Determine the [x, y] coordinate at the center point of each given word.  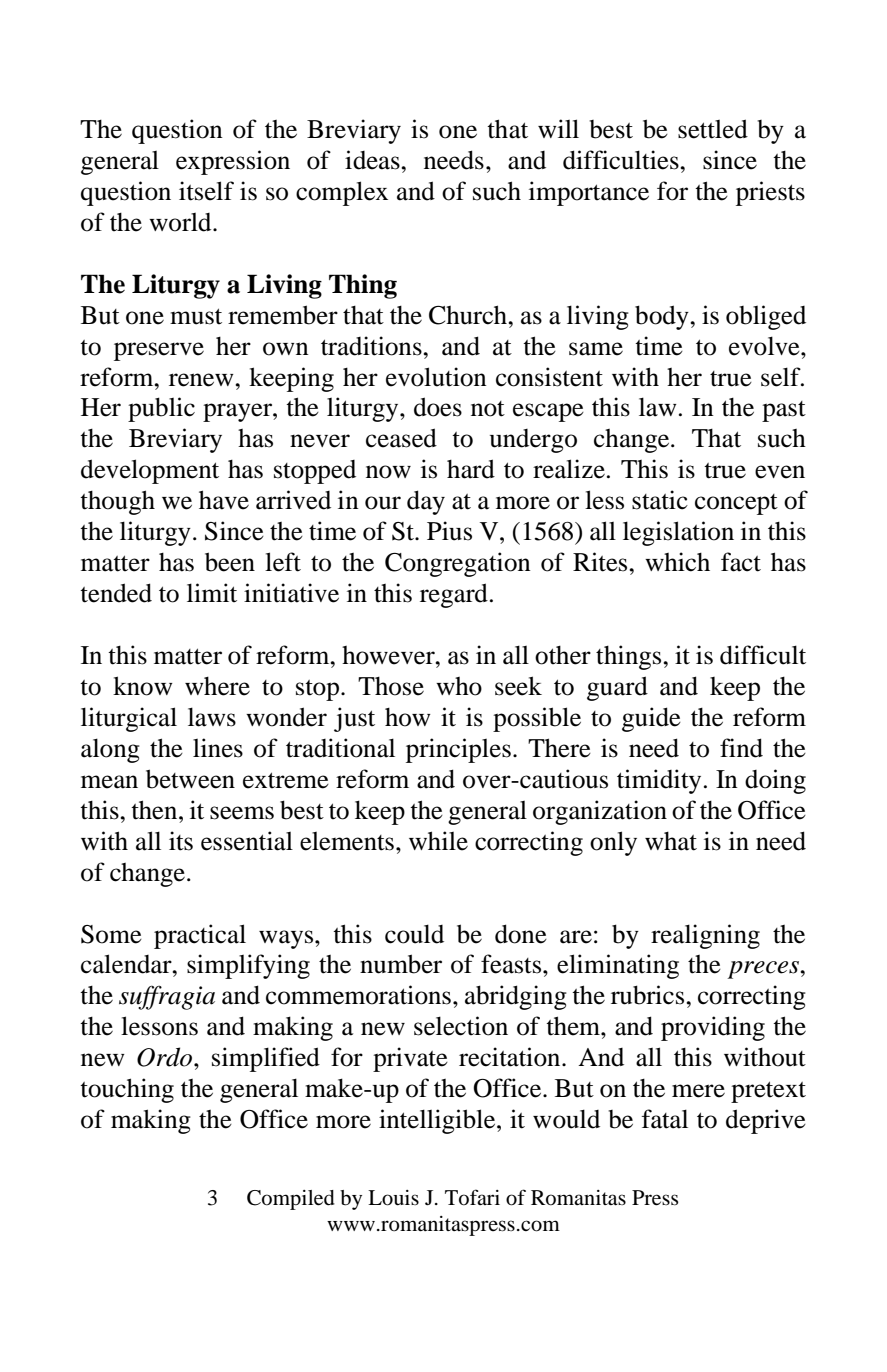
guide [651, 719]
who [459, 686]
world [181, 222]
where [217, 686]
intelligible [438, 1121]
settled [713, 129]
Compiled [291, 1200]
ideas [373, 160]
